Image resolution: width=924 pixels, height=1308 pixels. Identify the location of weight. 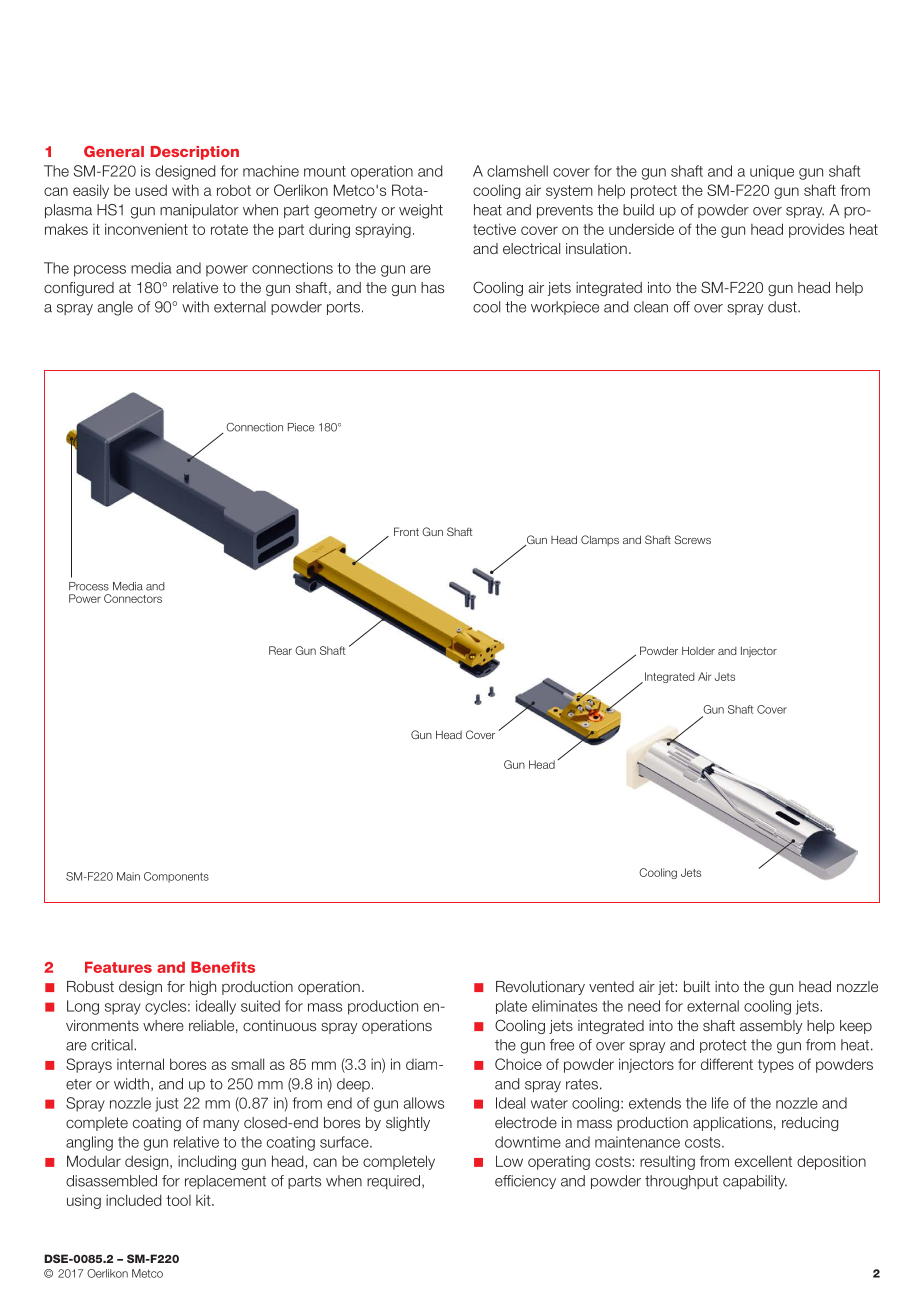
(421, 211).
